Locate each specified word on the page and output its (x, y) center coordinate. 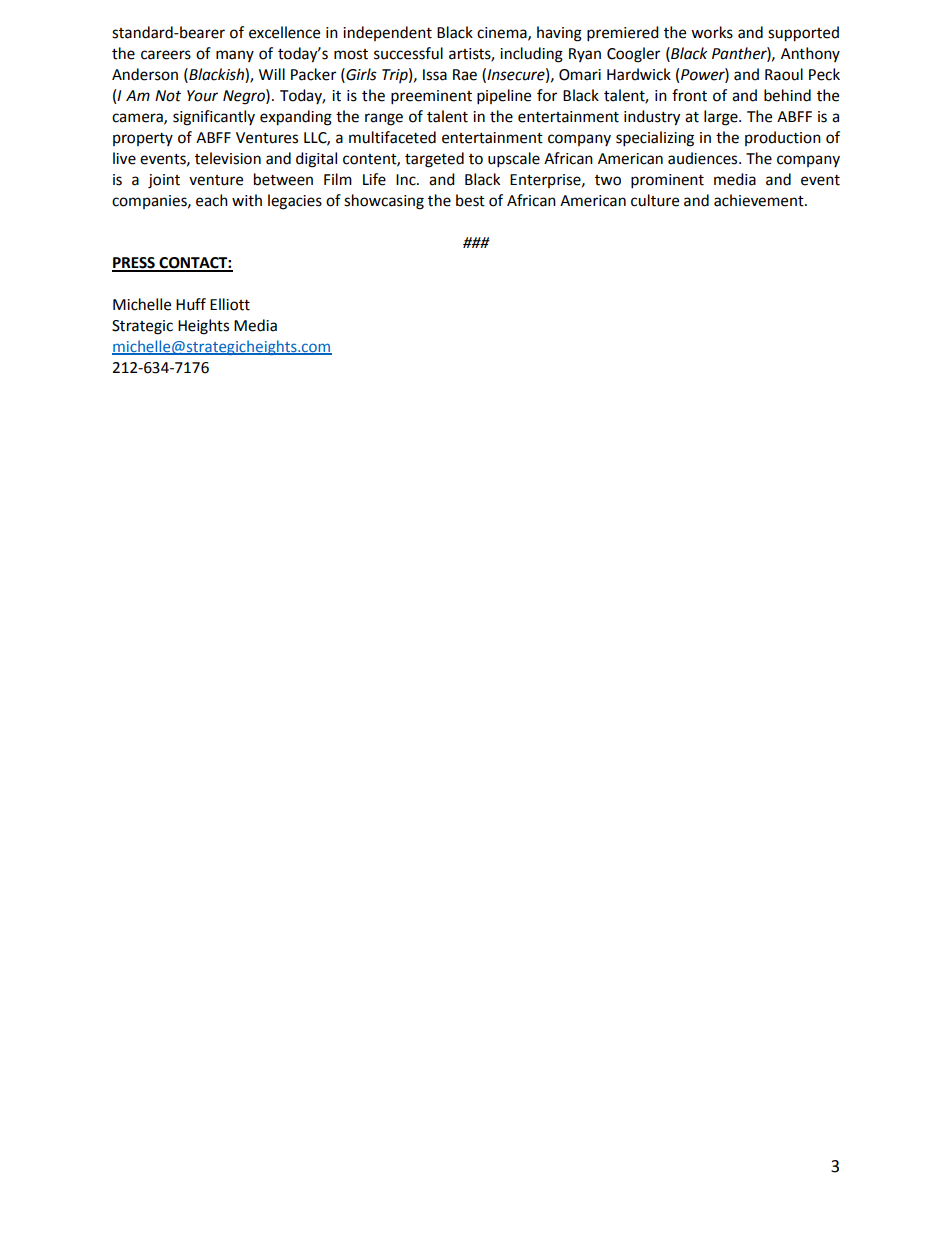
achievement (760, 200)
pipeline (504, 97)
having (559, 34)
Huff (191, 304)
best (470, 200)
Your (202, 96)
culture (655, 200)
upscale (514, 160)
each (212, 200)
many (235, 56)
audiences (704, 158)
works (712, 32)
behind (787, 95)
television (228, 158)
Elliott (230, 304)
